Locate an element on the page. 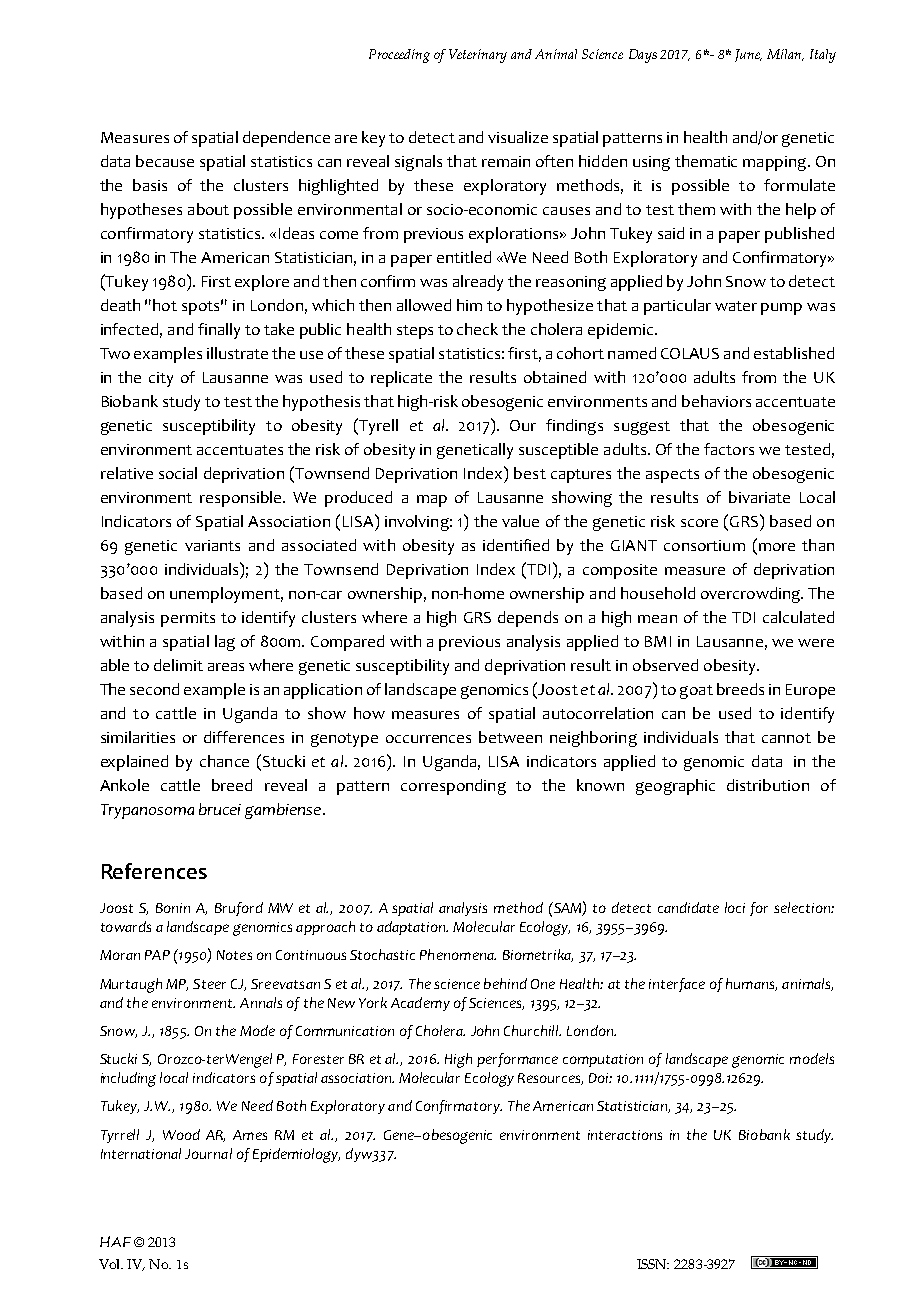 The width and height of the document is (924, 1308). Veterinary is located at coordinates (478, 56).
